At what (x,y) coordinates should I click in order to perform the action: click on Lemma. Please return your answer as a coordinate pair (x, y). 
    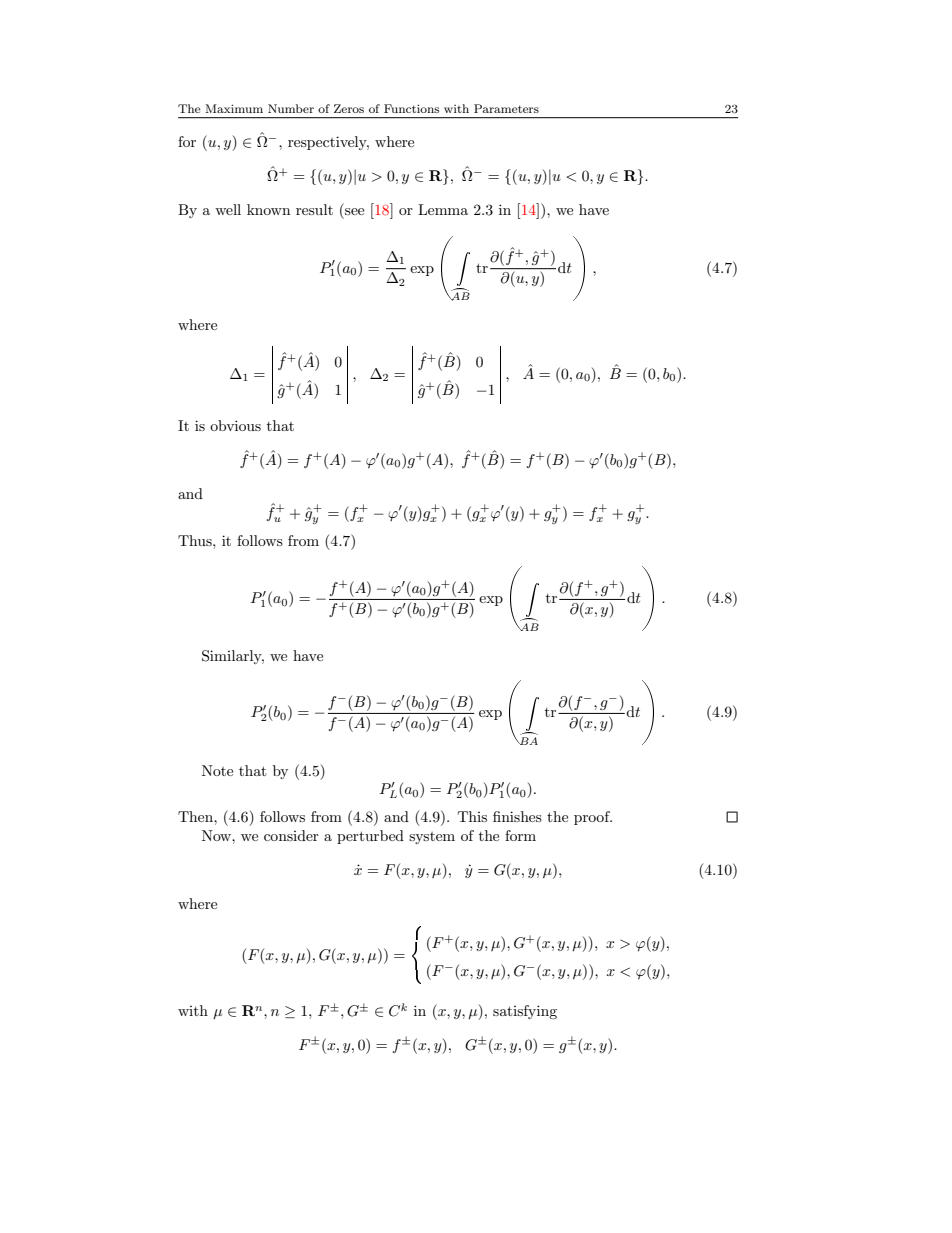
    Looking at the image, I should click on (443, 209).
